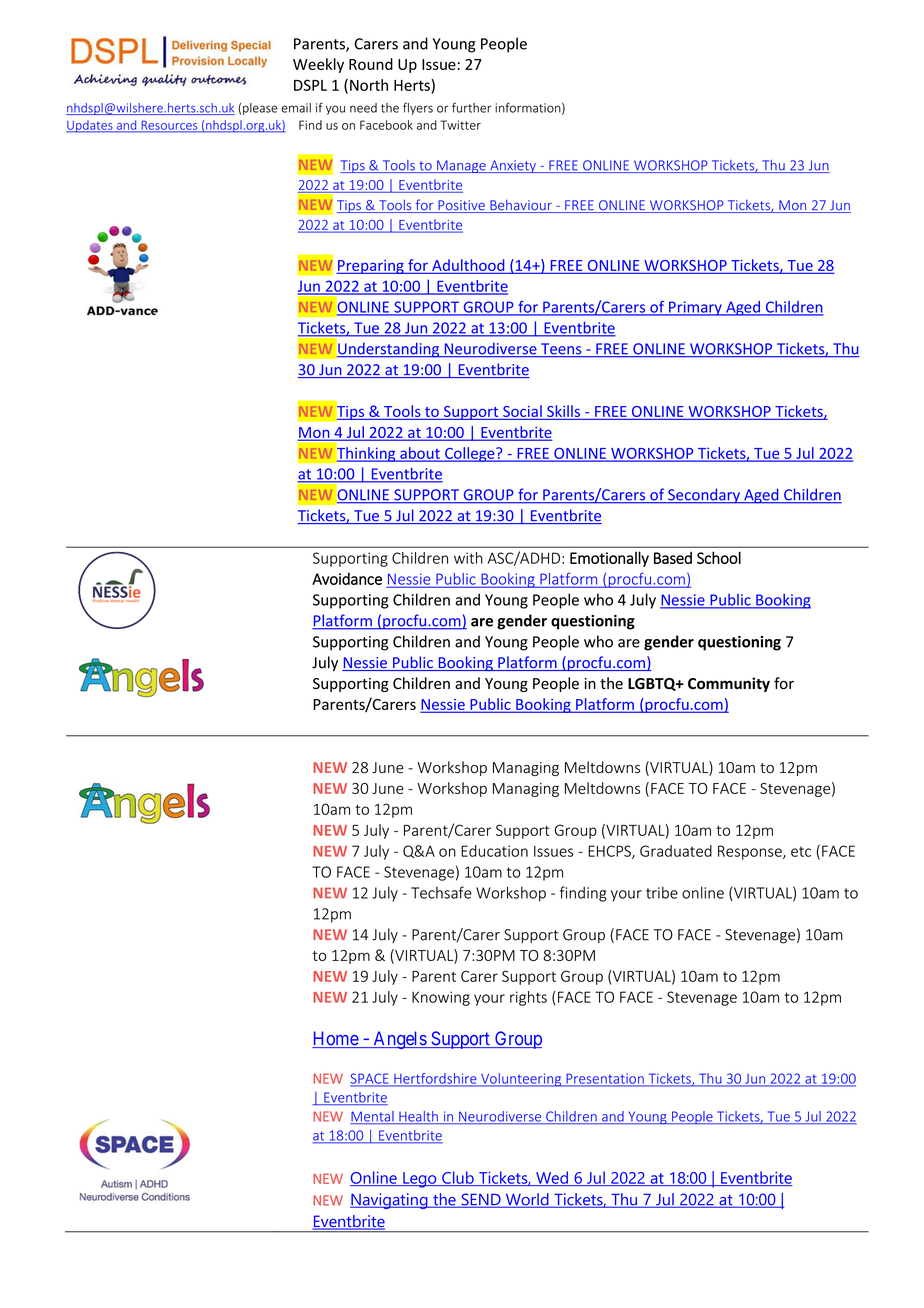 This image has width=924, height=1308. Describe the element at coordinates (373, 1117) in the image. I see `Mental` at that location.
